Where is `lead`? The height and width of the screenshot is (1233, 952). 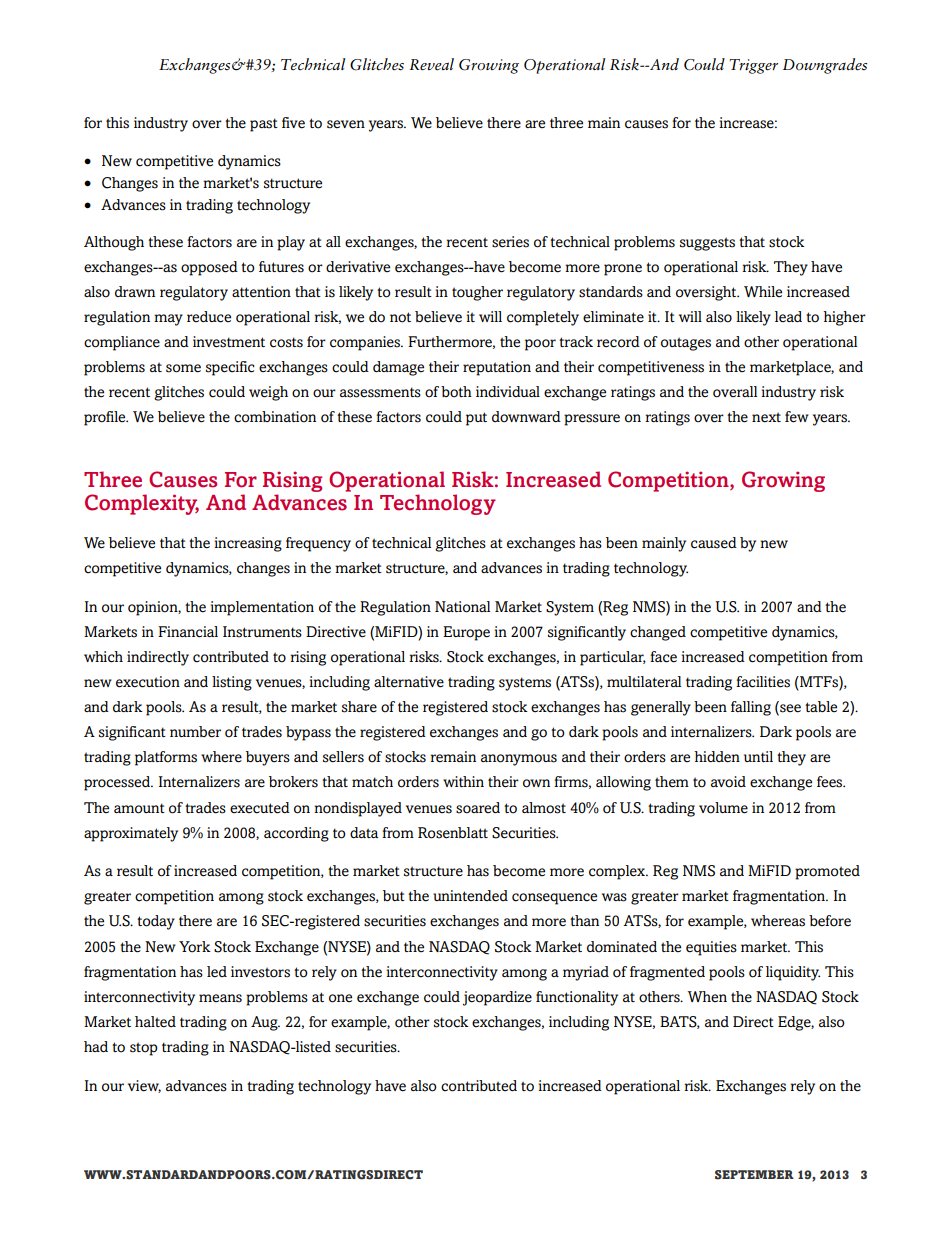
lead is located at coordinates (788, 317).
